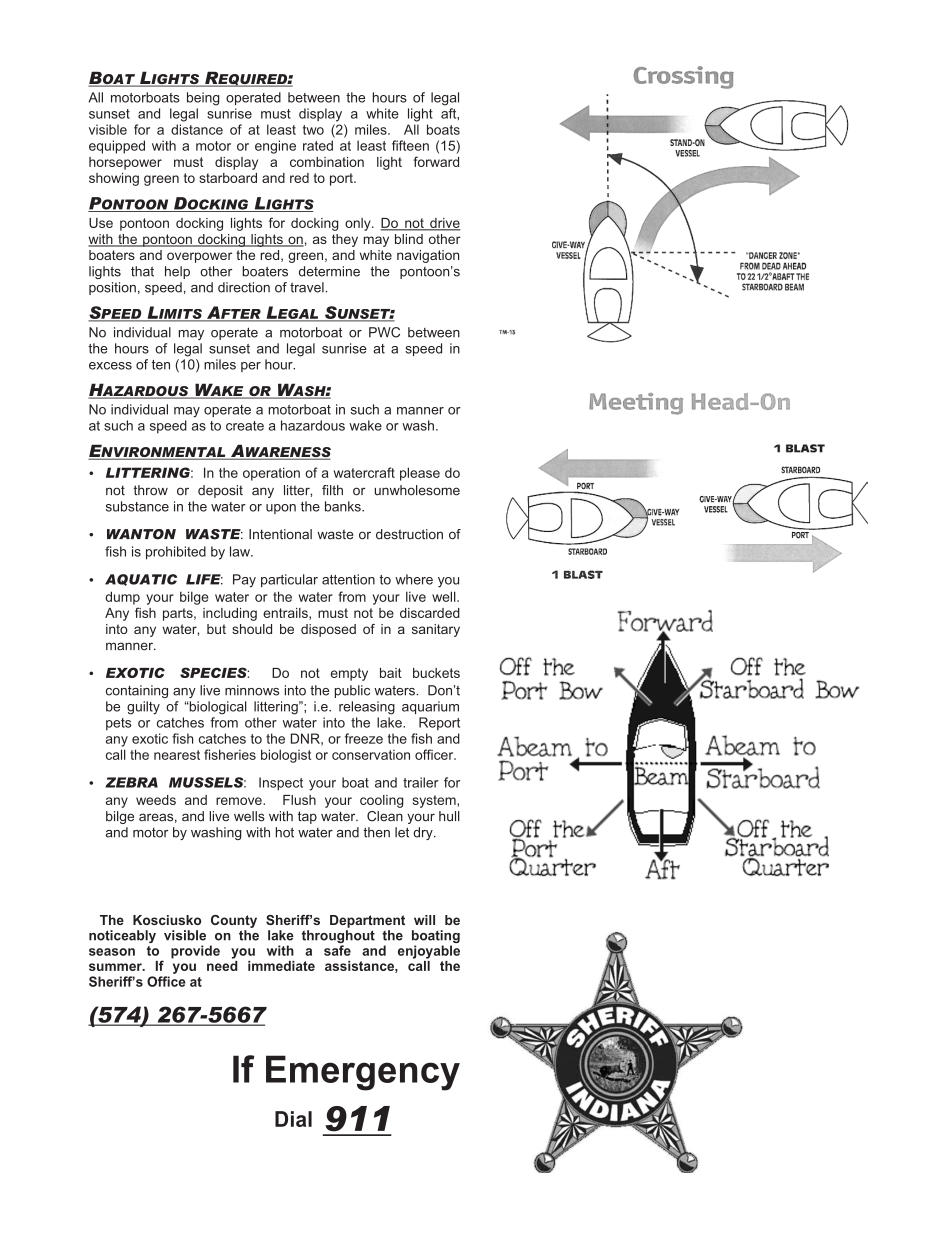 The height and width of the image is (1233, 952). I want to click on operation, so click(271, 474).
